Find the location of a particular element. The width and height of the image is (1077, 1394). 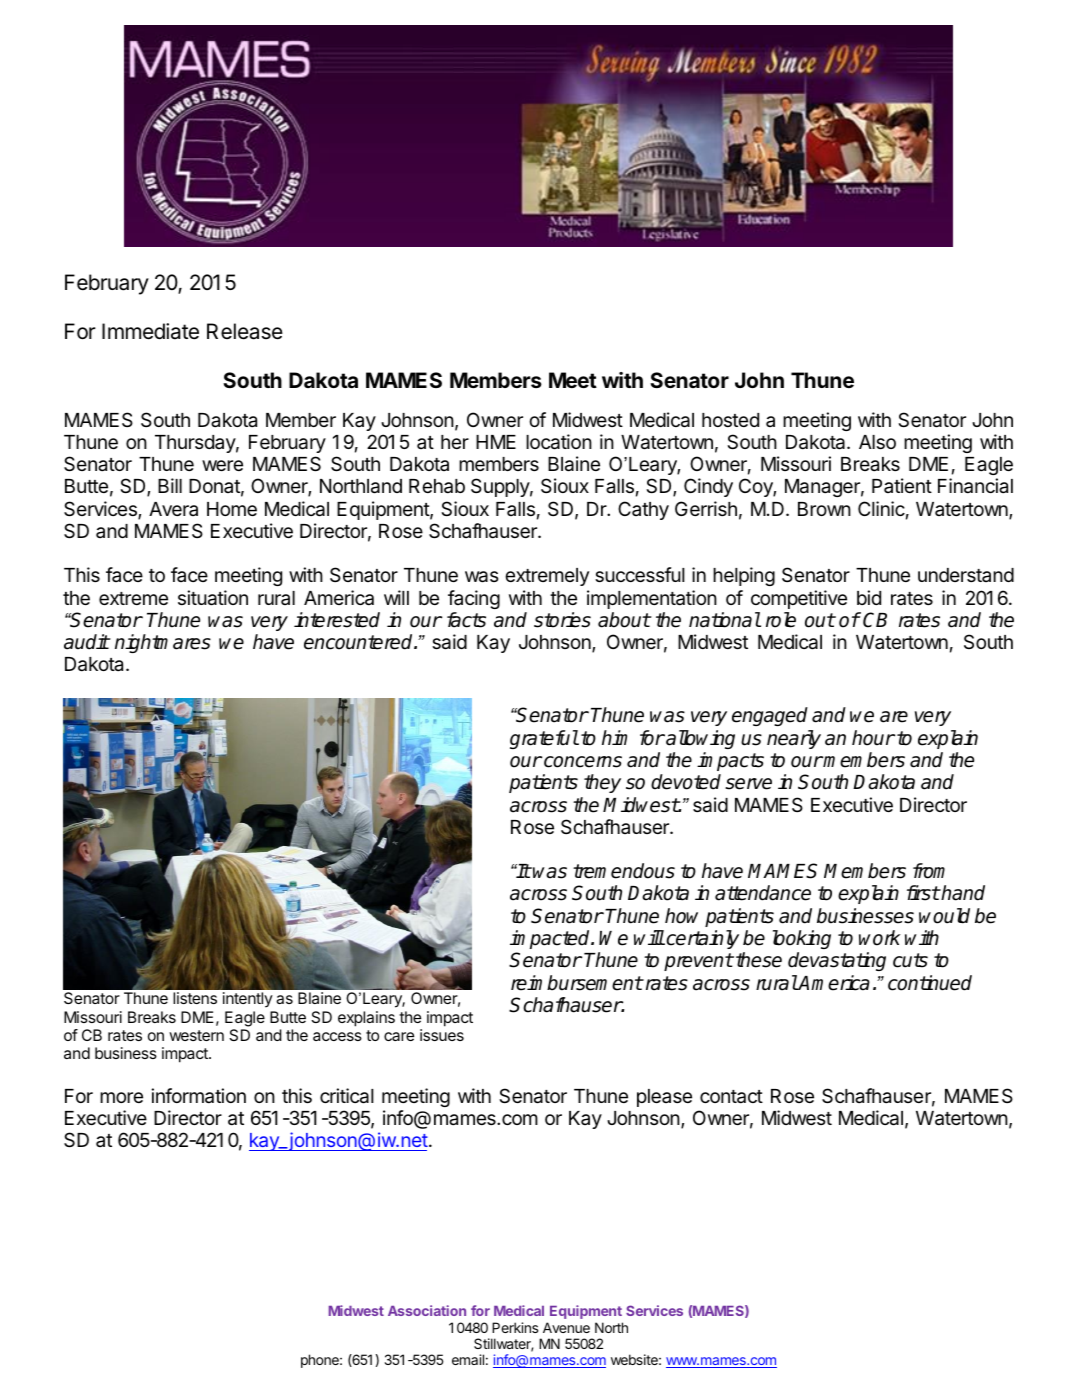

nightmares is located at coordinates (163, 643).
